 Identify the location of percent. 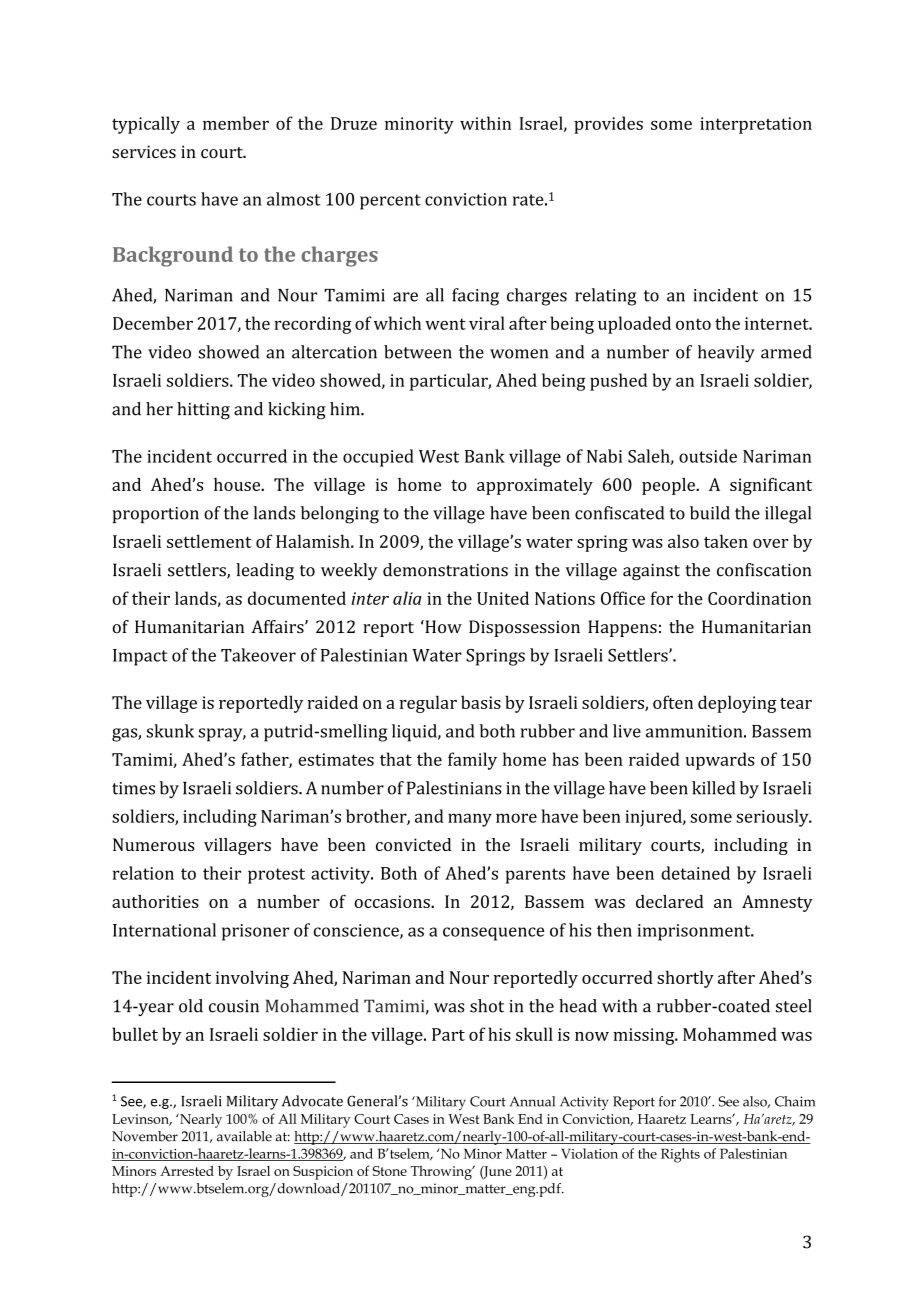
(390, 202).
